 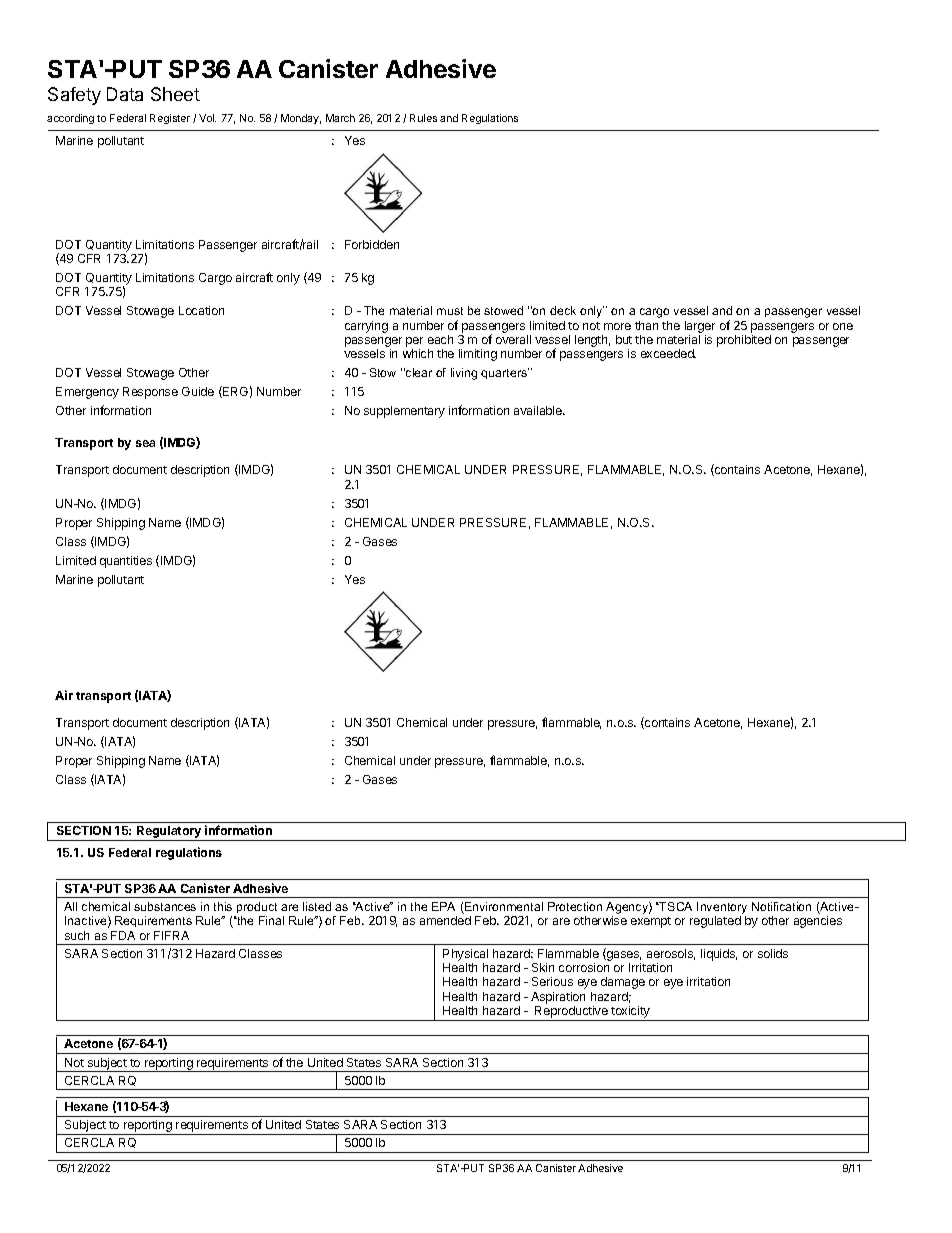 What do you see at coordinates (443, 906) in the image?
I see `EPA` at bounding box center [443, 906].
